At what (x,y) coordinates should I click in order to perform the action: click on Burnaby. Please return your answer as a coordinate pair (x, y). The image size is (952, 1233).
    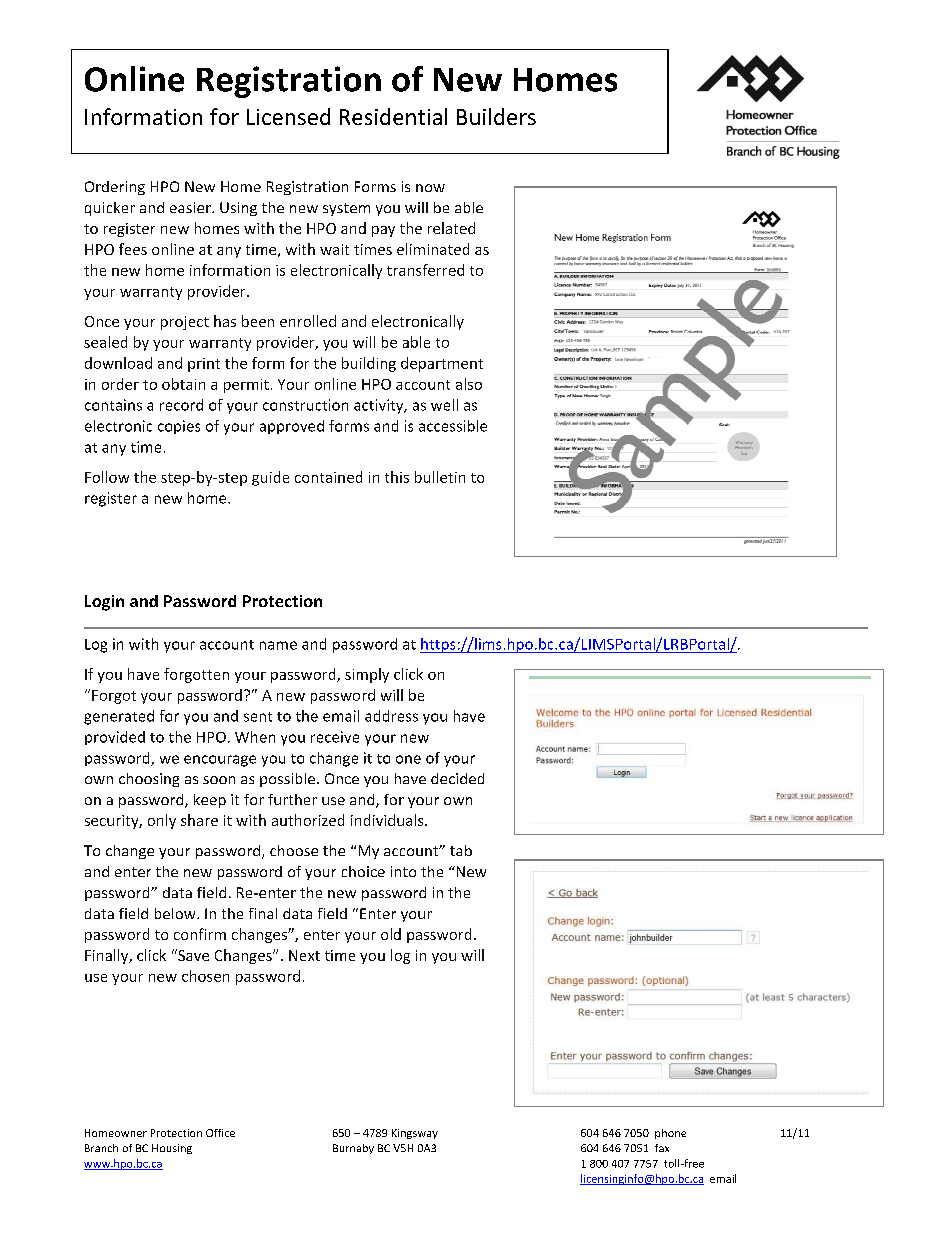
    Looking at the image, I should click on (353, 1149).
